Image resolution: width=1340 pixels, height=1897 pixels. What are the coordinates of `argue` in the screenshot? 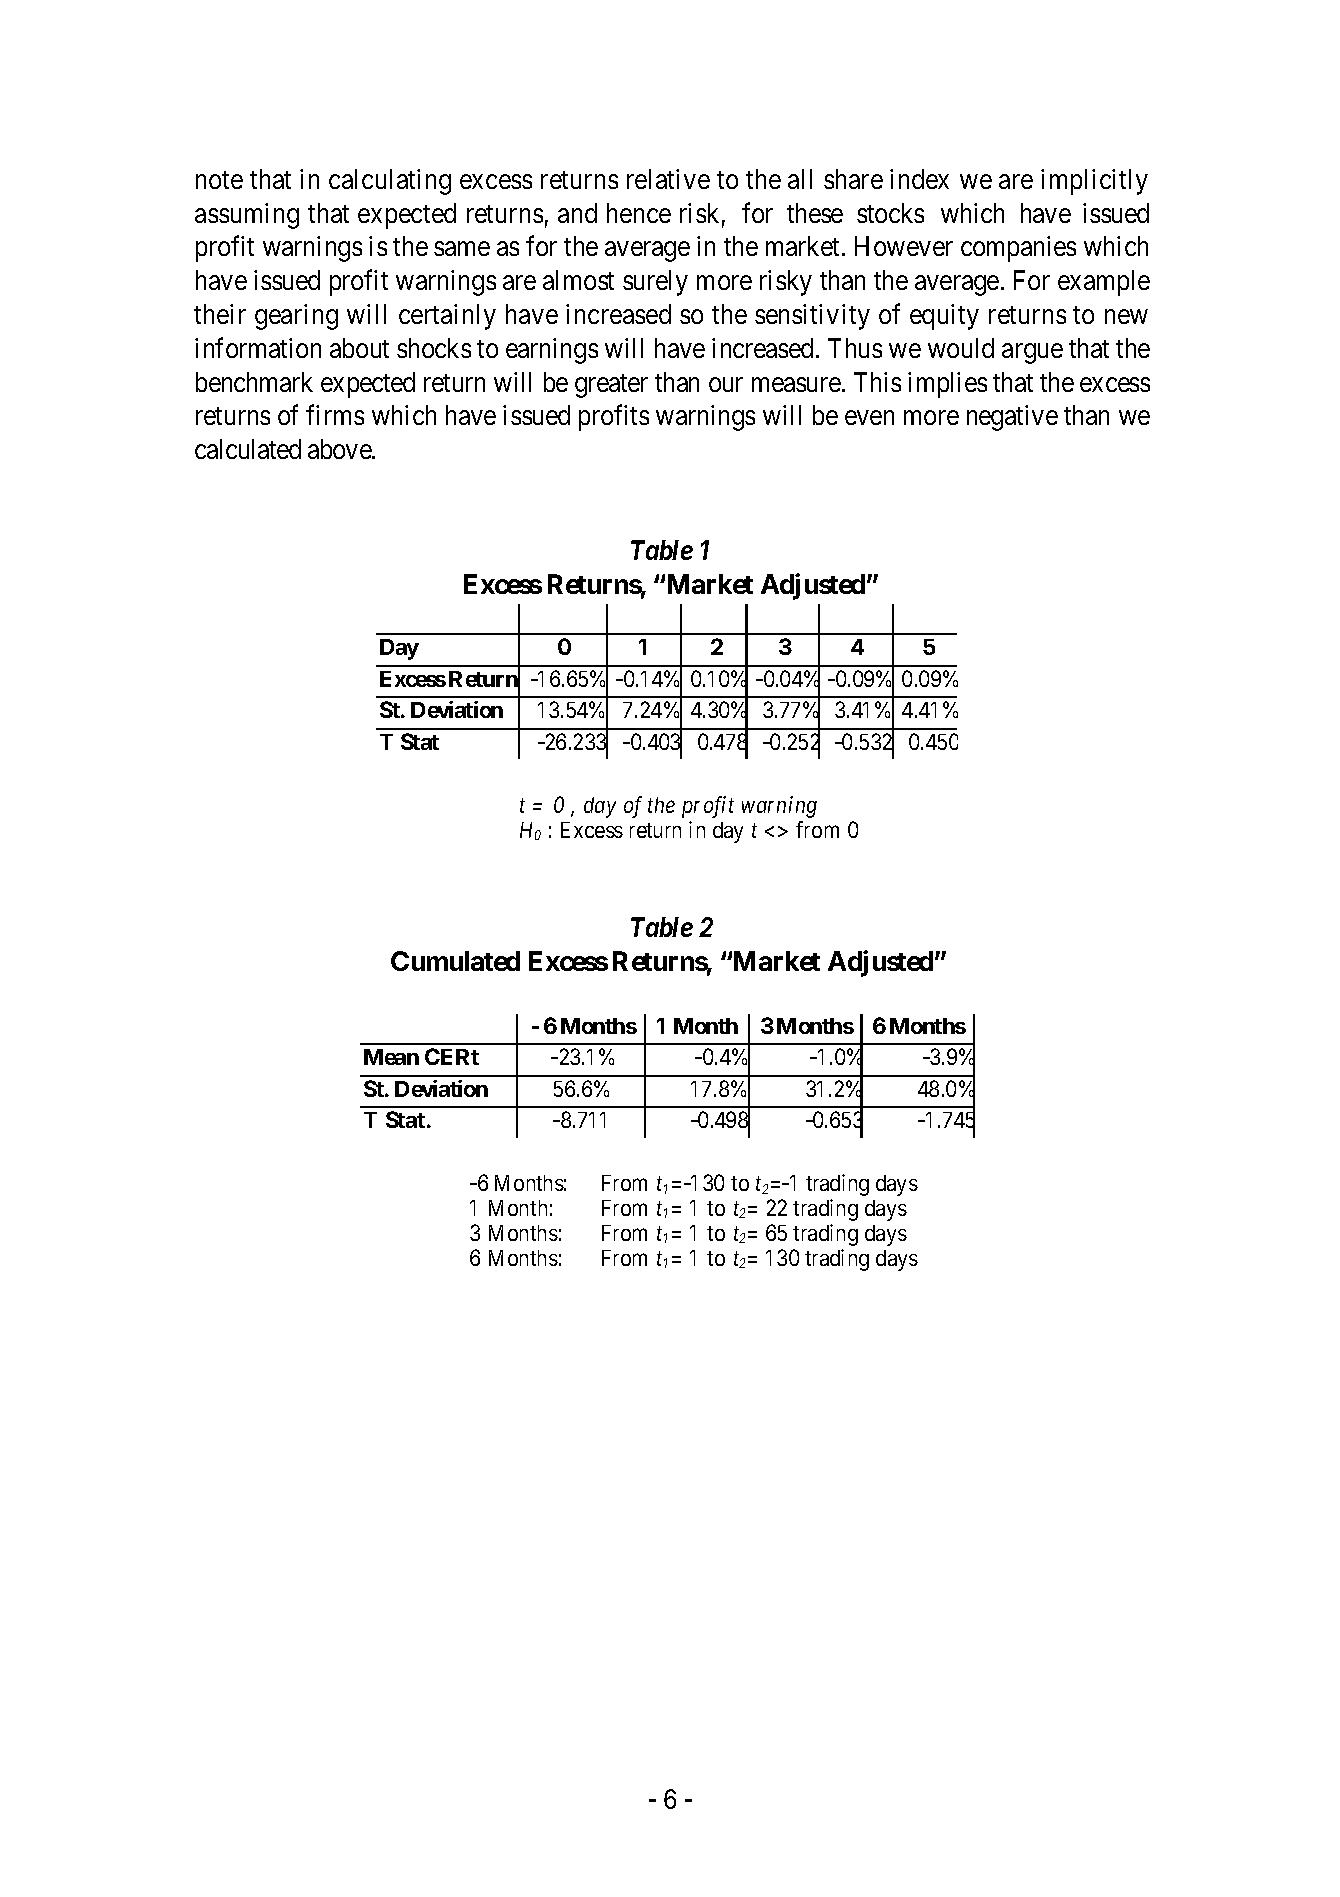 It's located at (1032, 353).
